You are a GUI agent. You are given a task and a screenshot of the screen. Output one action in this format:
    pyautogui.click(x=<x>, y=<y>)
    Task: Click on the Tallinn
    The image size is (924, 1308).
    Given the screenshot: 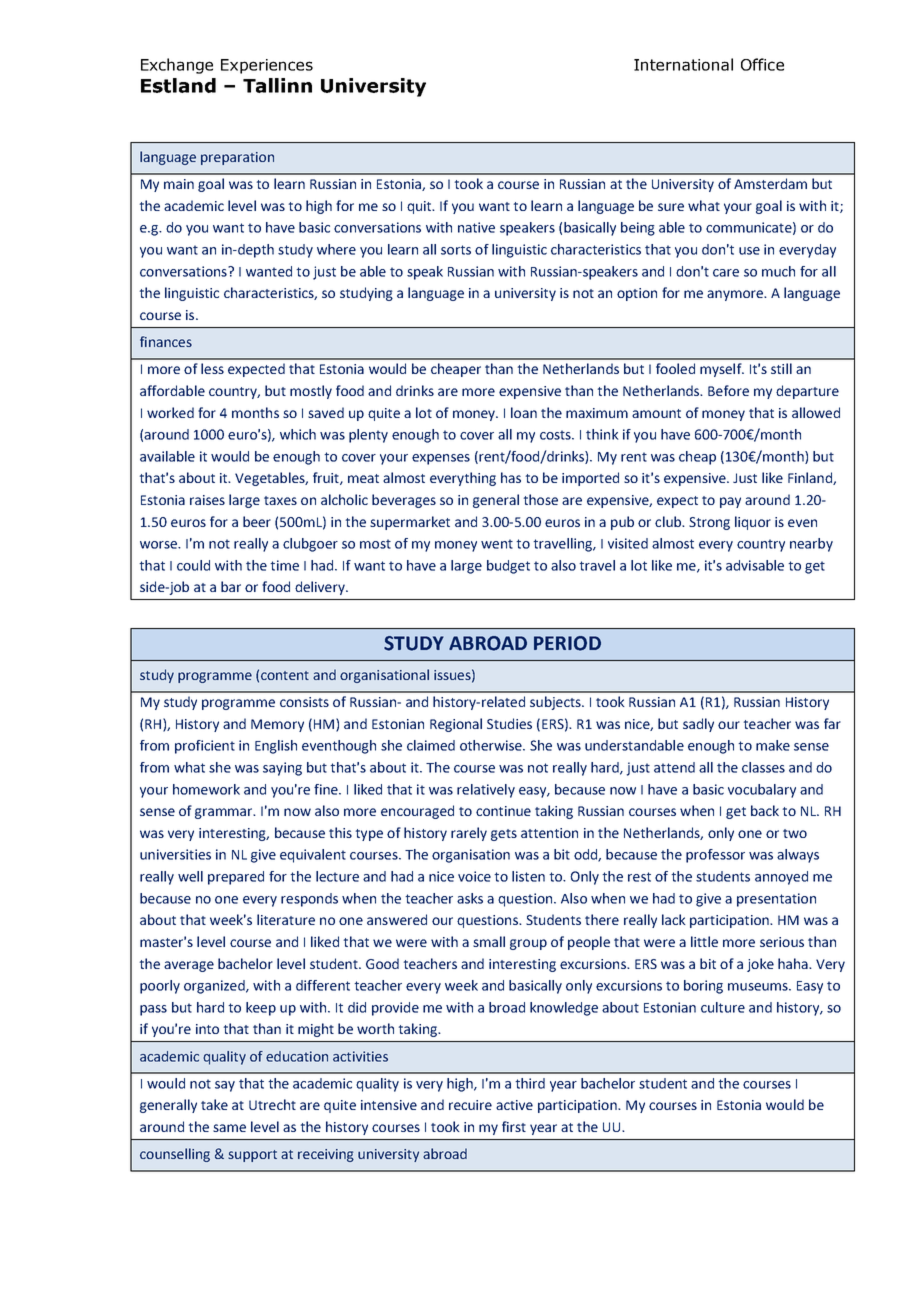 What is the action you would take?
    pyautogui.click(x=277, y=85)
